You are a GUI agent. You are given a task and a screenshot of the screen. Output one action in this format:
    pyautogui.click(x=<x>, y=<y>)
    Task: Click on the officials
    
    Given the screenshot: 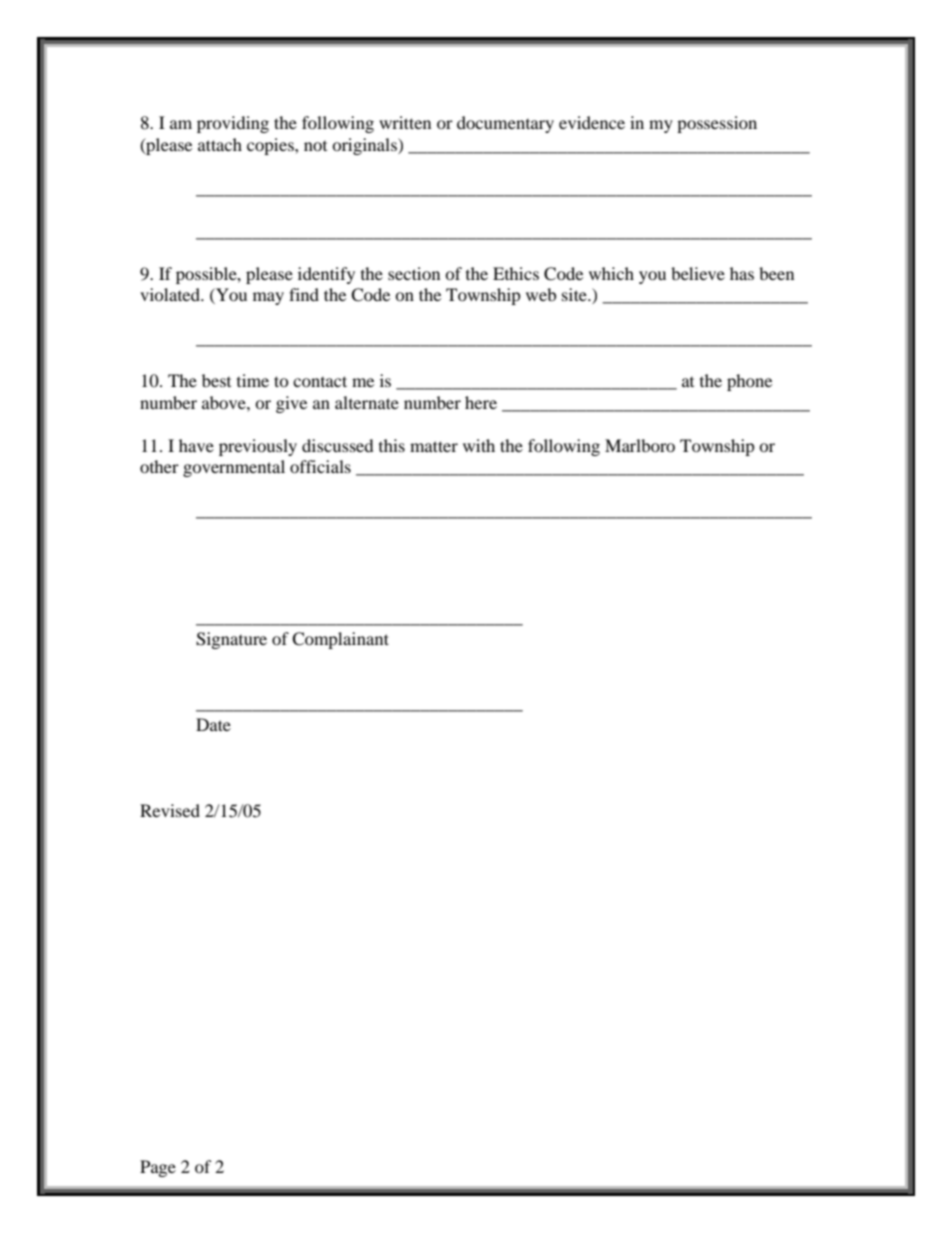 What is the action you would take?
    pyautogui.click(x=320, y=466)
